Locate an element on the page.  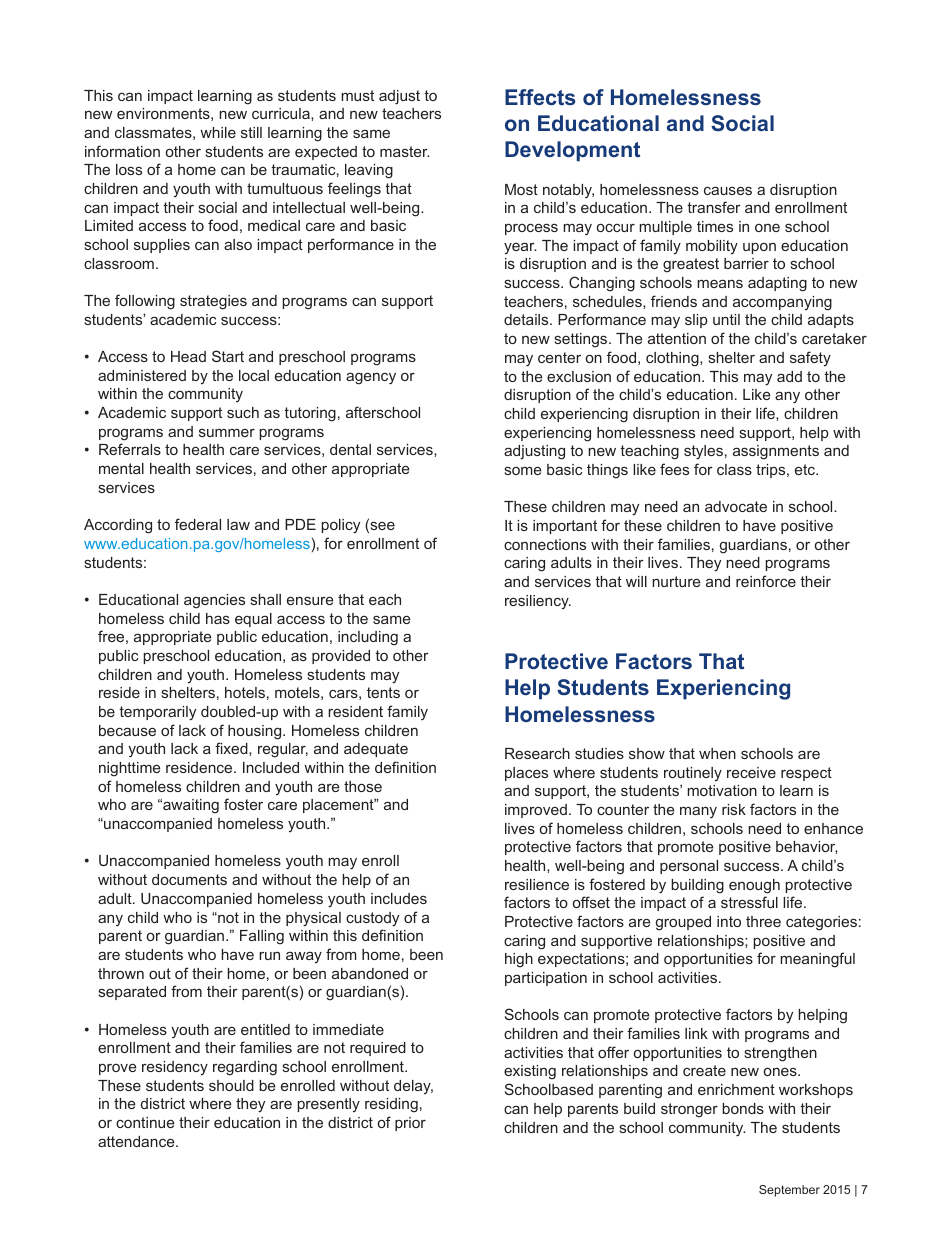
add is located at coordinates (789, 376).
